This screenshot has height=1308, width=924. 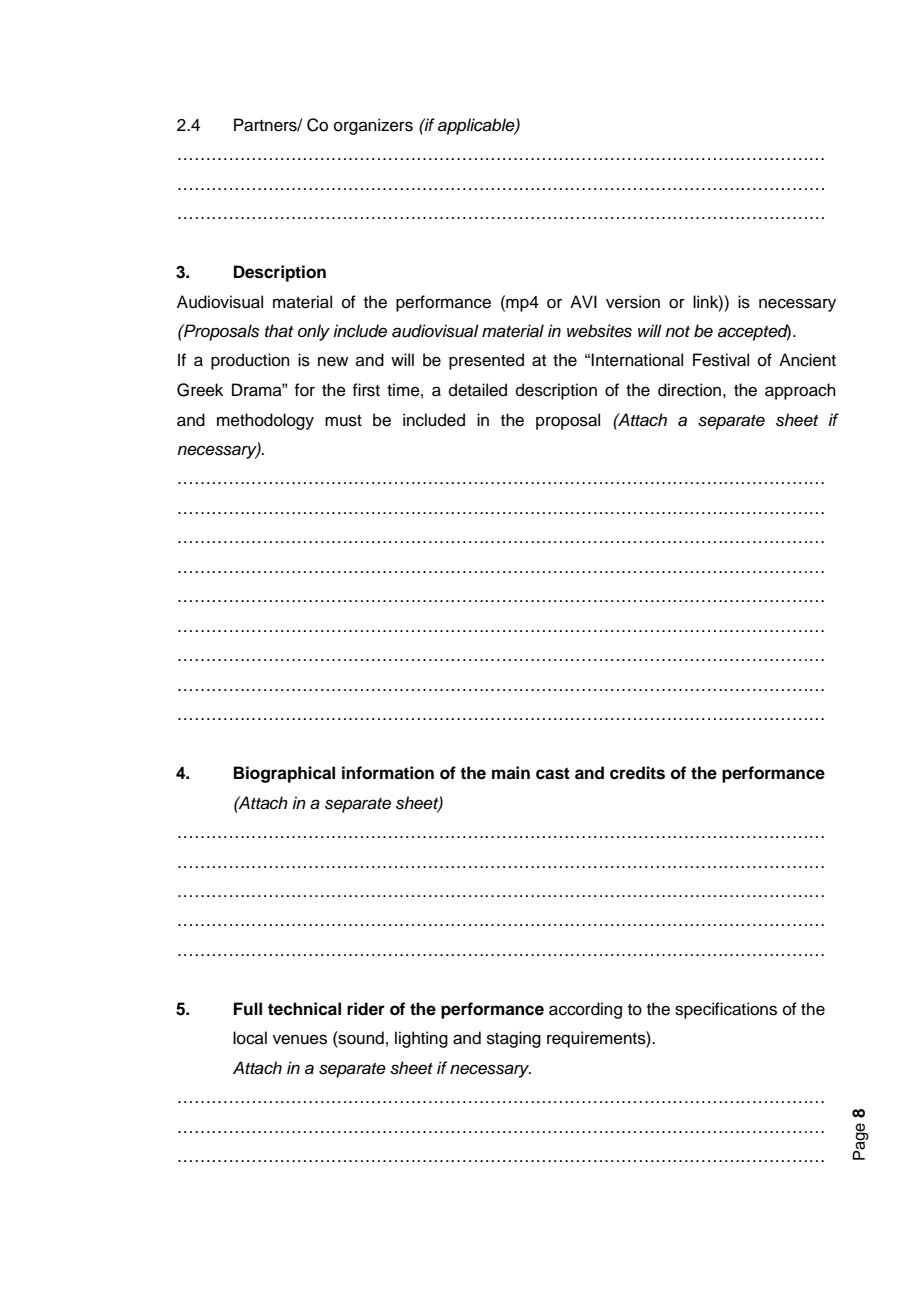 What do you see at coordinates (248, 1008) in the screenshot?
I see `Full` at bounding box center [248, 1008].
